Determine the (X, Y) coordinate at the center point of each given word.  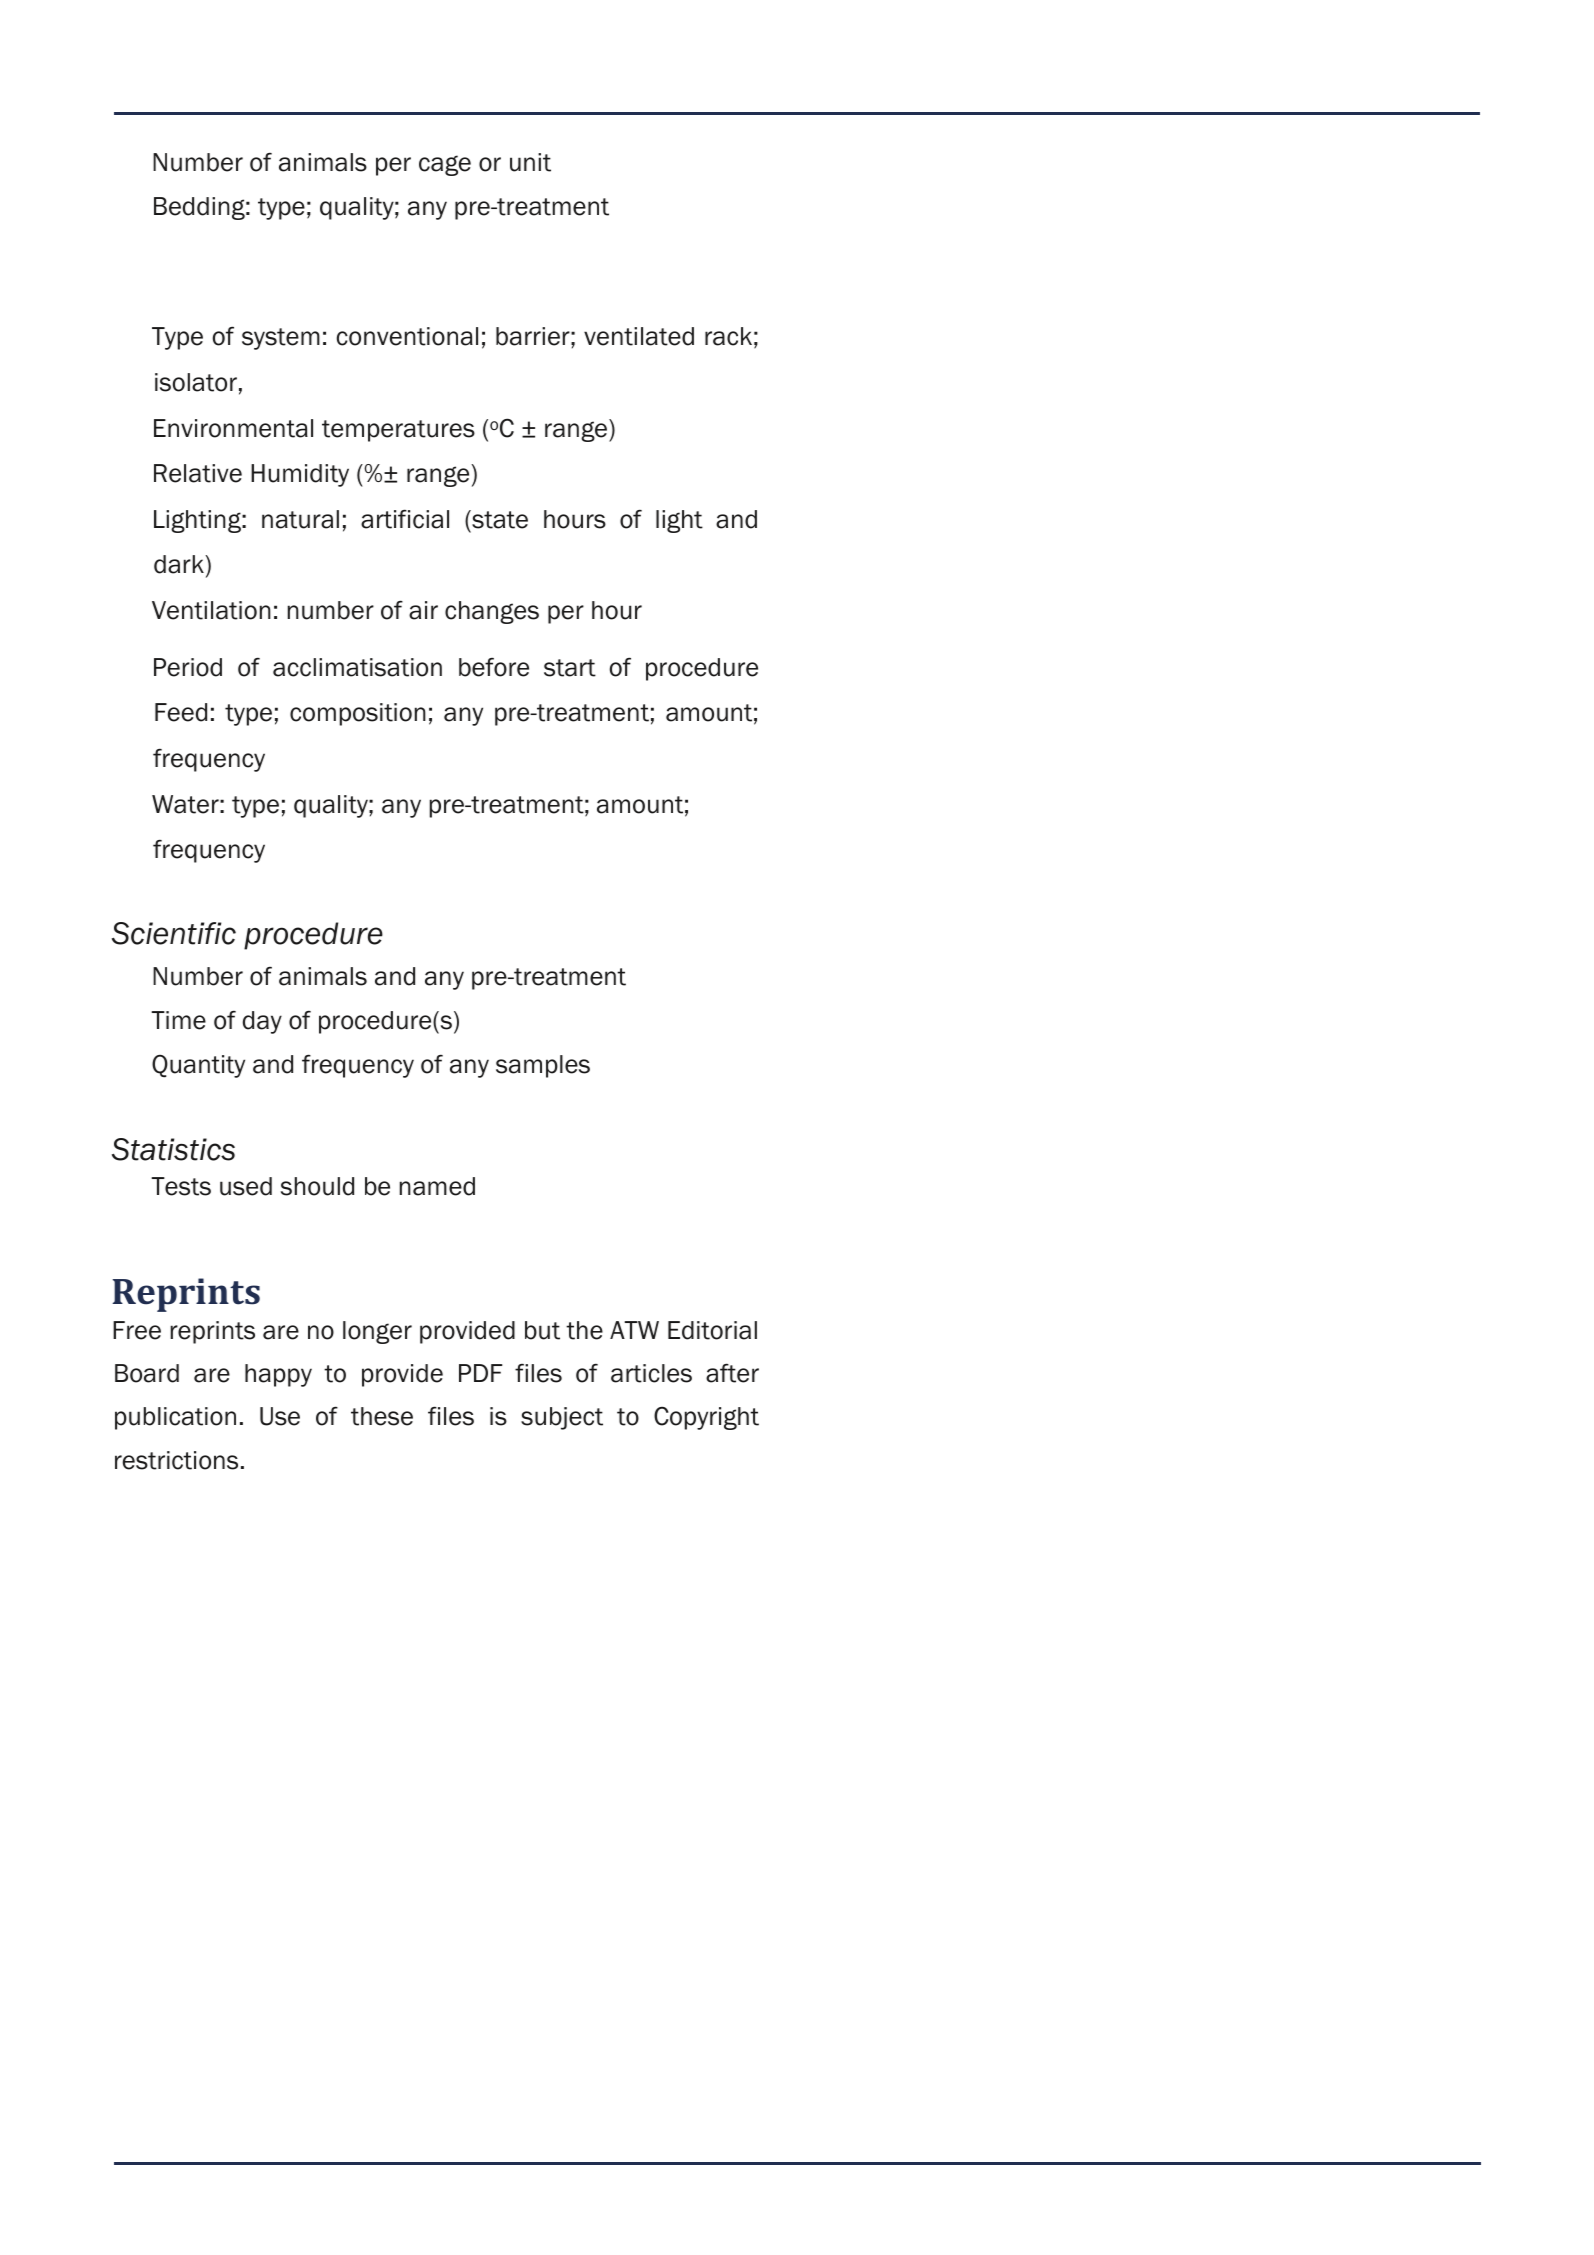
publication (175, 1418)
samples (543, 1066)
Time (178, 1020)
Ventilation (211, 610)
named (437, 1186)
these (382, 1416)
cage (445, 165)
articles (651, 1373)
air (423, 610)
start (570, 668)
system (281, 339)
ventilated (639, 336)
